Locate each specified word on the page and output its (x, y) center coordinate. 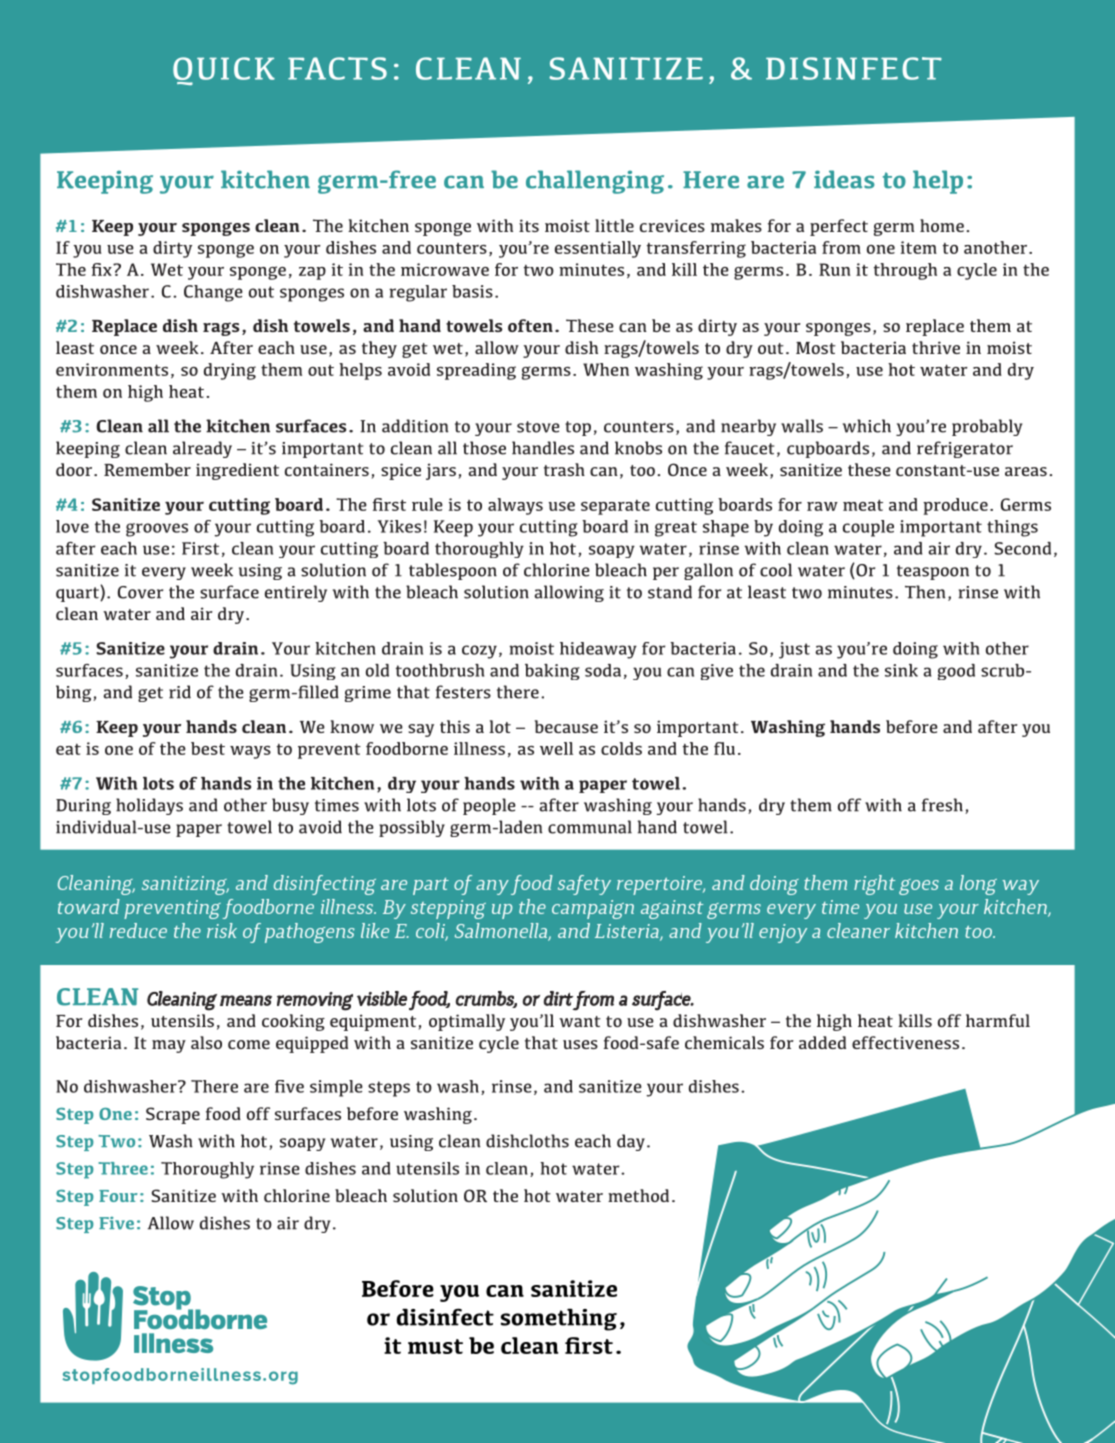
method (638, 1195)
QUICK (224, 71)
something (559, 1319)
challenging (595, 182)
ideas (844, 179)
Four (118, 1196)
